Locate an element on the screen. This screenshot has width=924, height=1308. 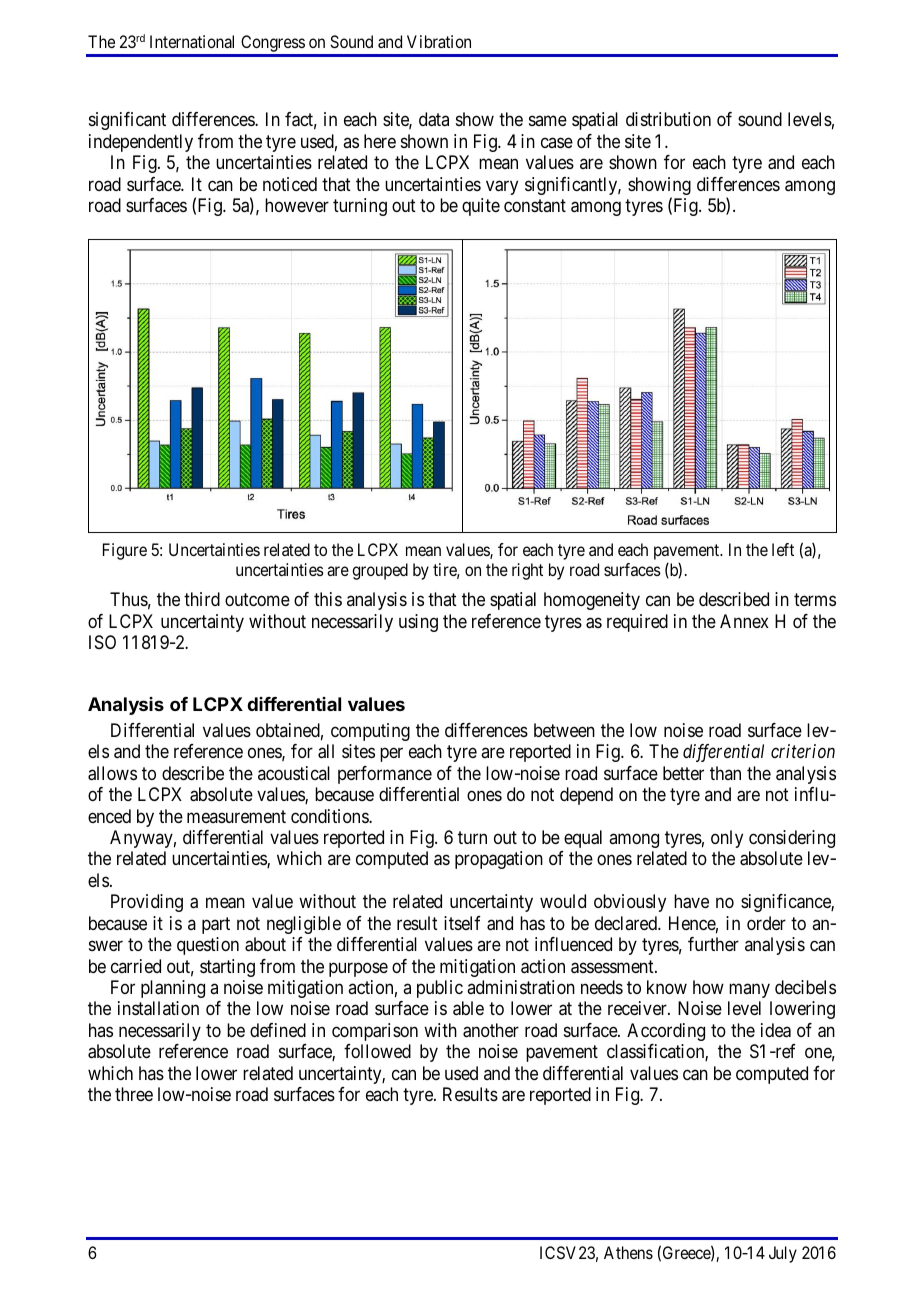
July is located at coordinates (783, 1254).
